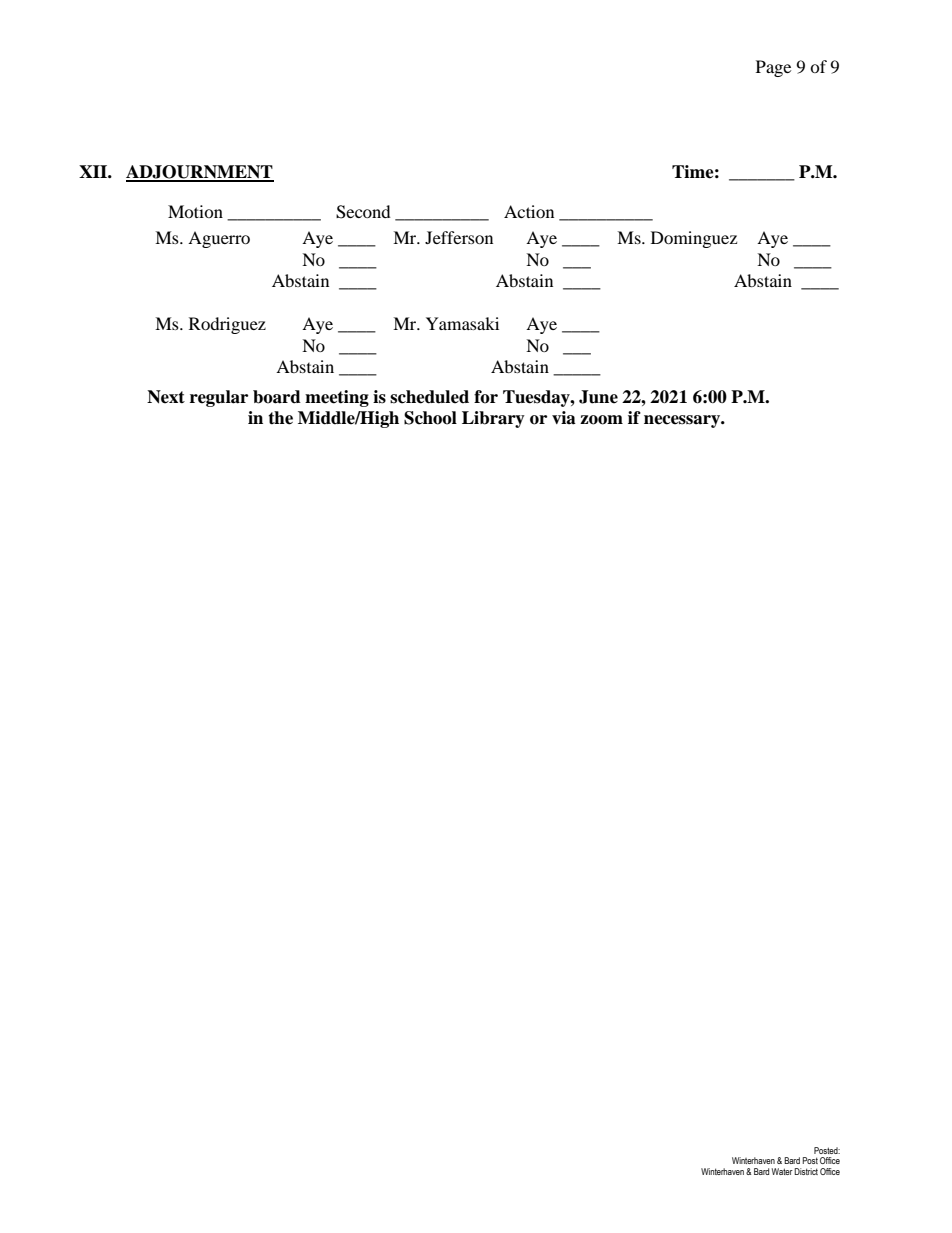  What do you see at coordinates (280, 418) in the screenshot?
I see `the` at bounding box center [280, 418].
